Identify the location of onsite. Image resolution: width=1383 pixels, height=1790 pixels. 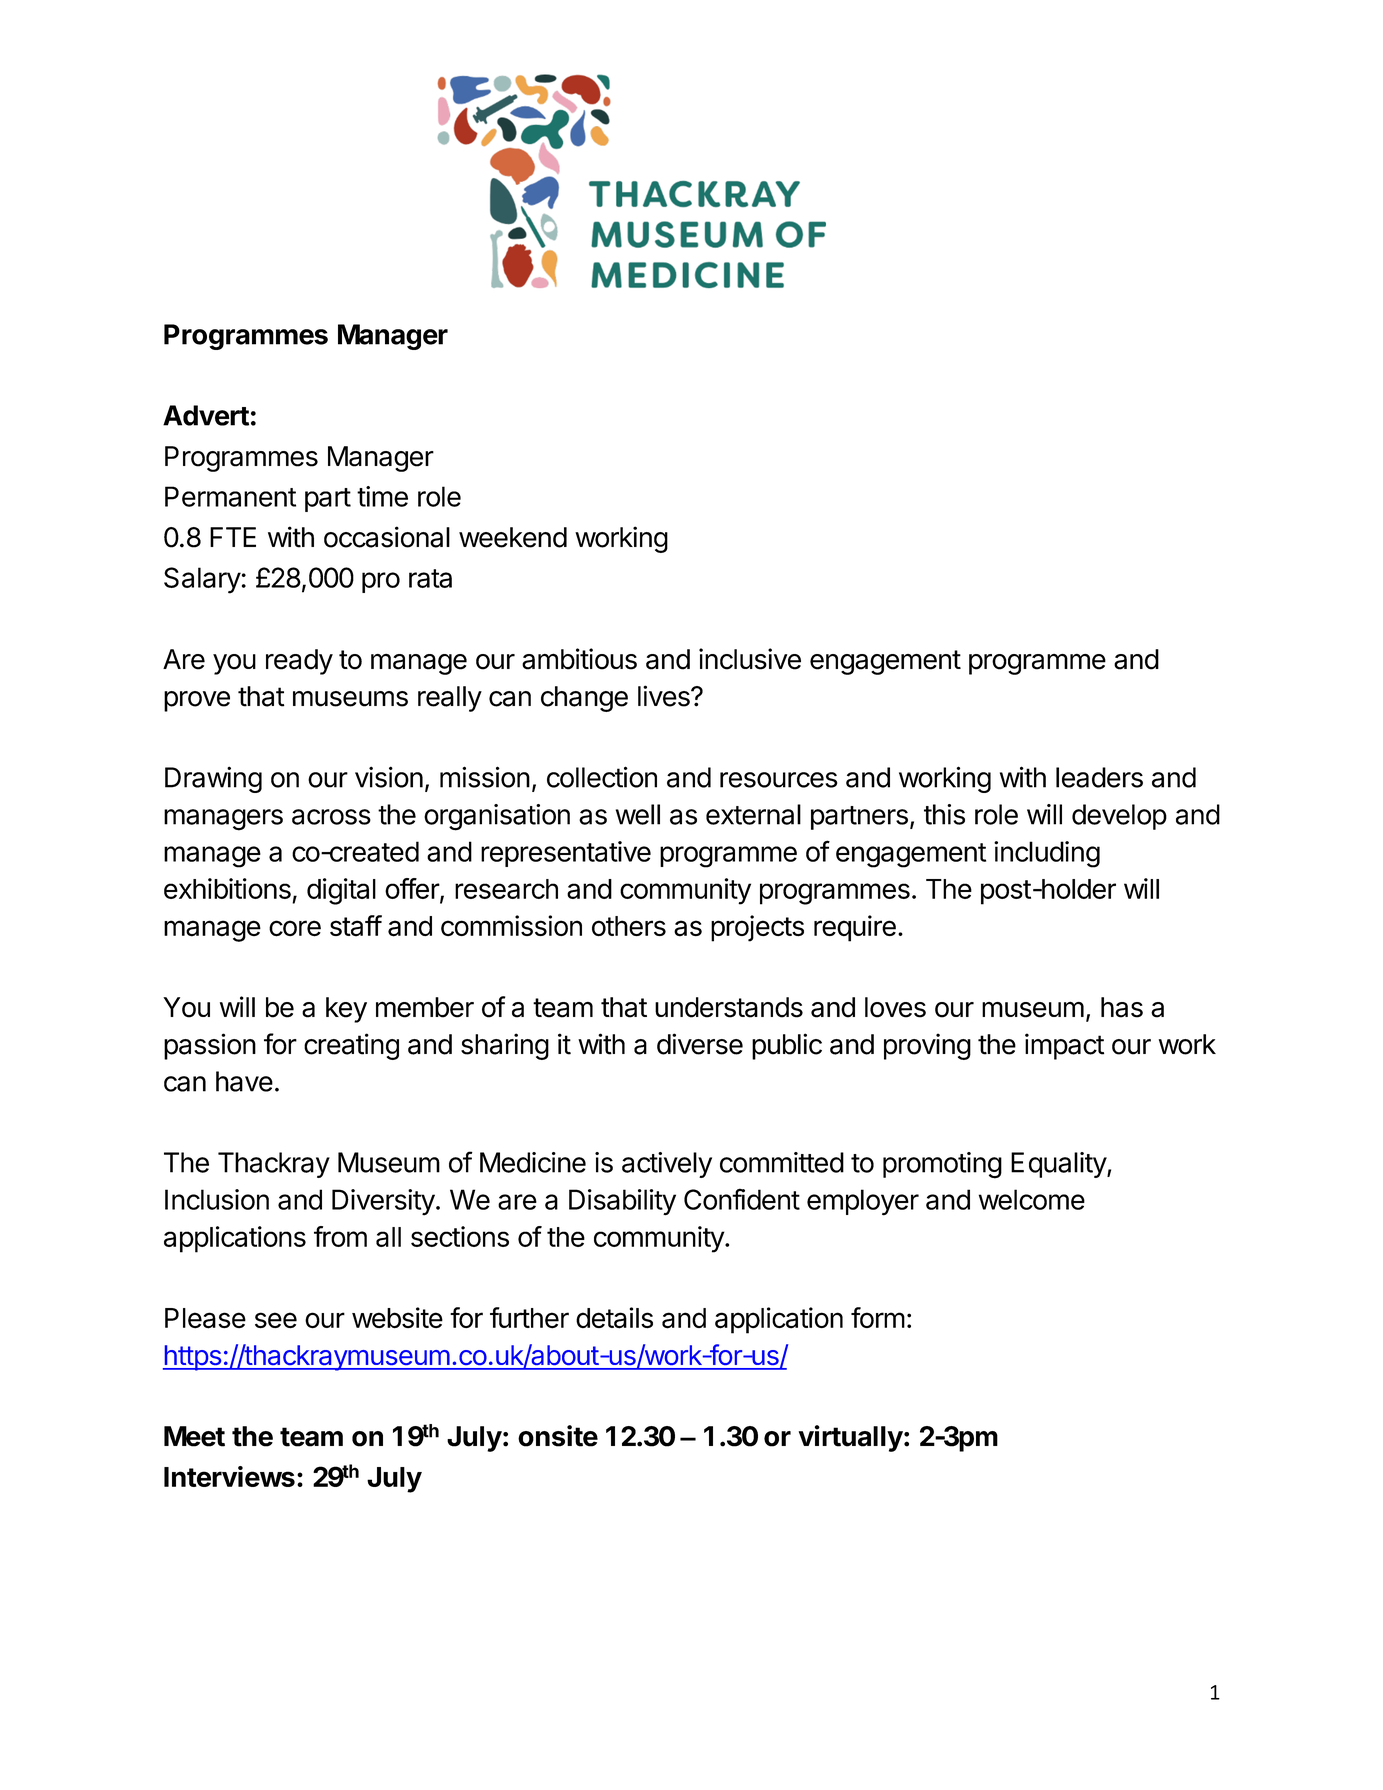
(558, 1436).
